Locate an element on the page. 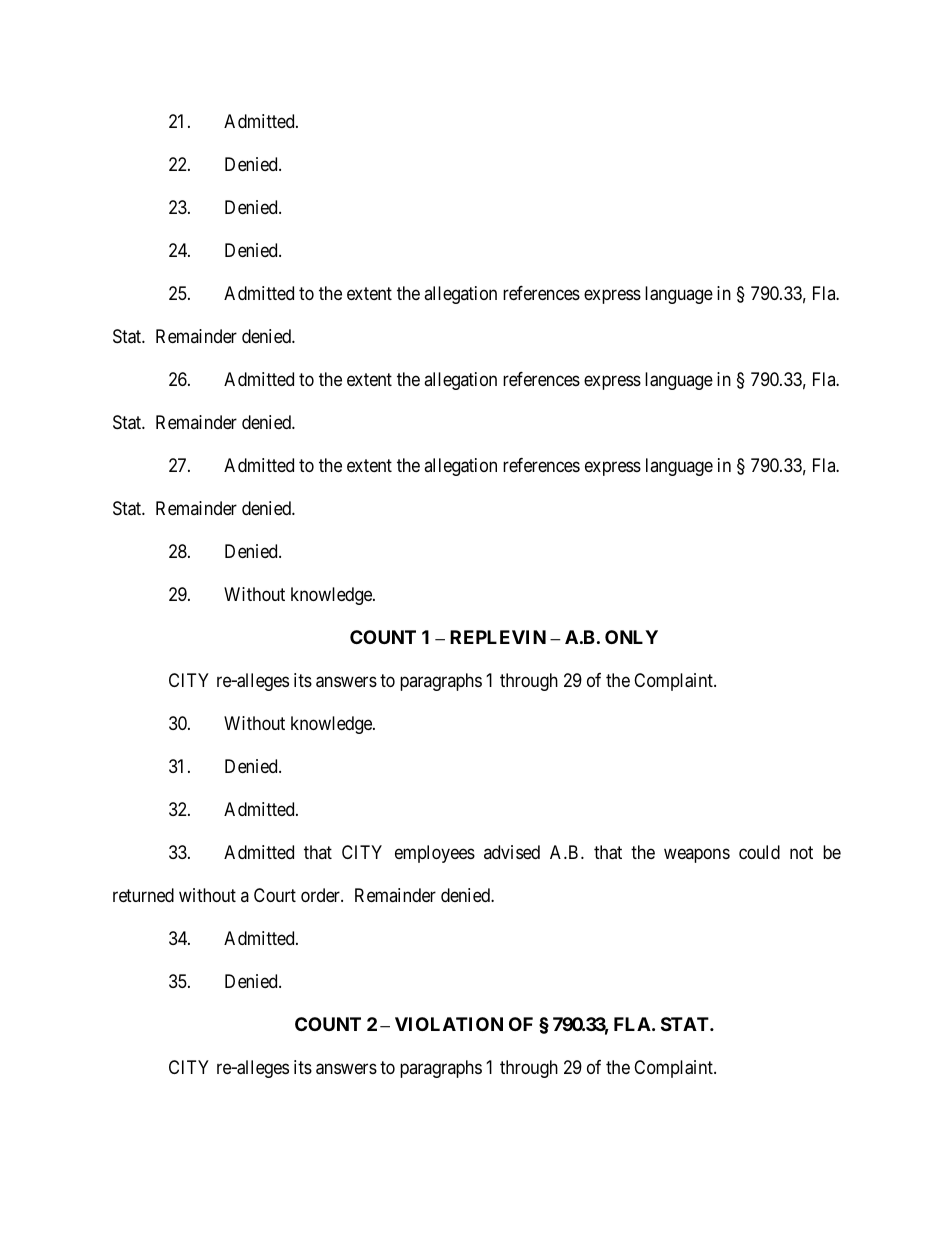  VIOLATION is located at coordinates (449, 1024).
